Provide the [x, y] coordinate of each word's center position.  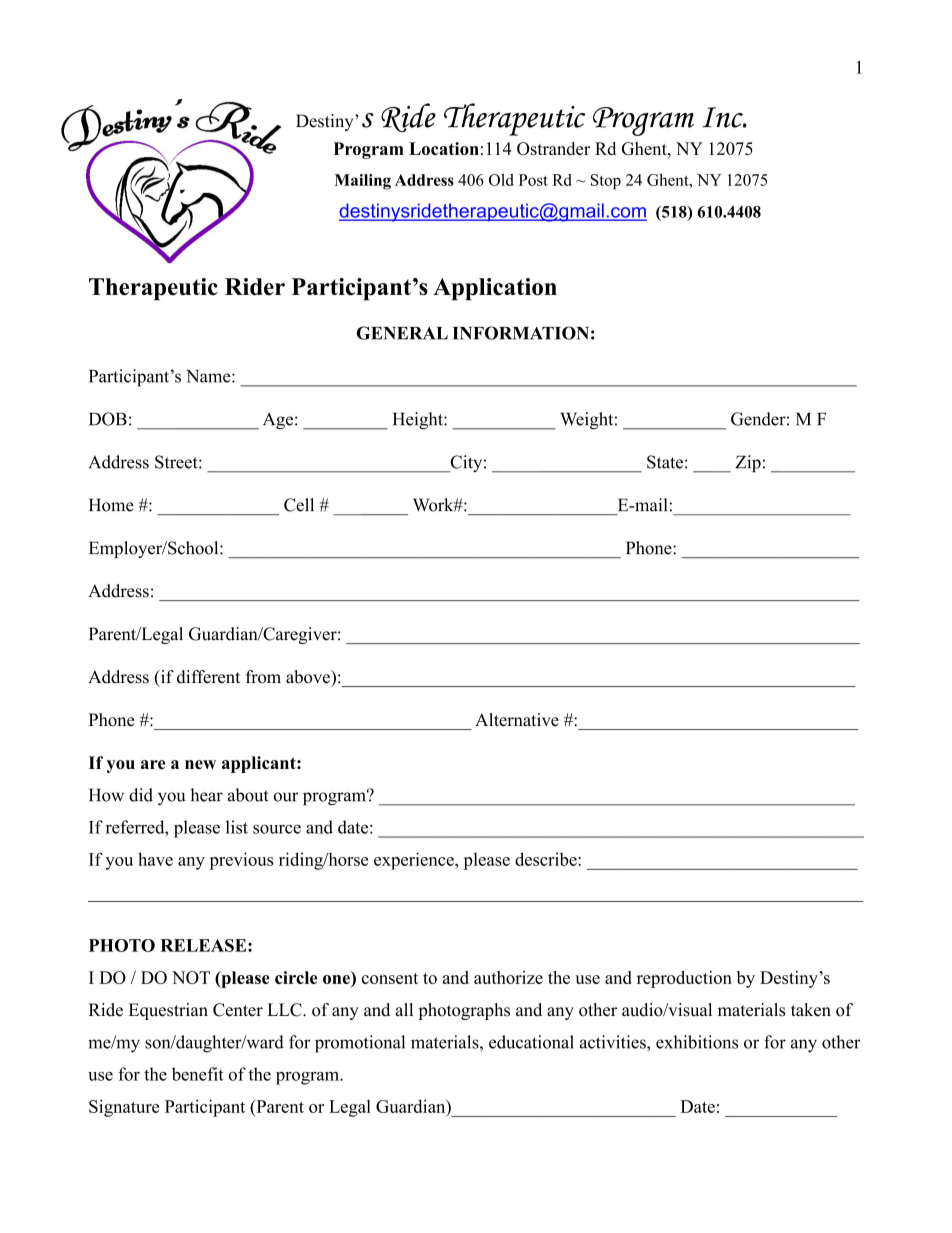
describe [547, 859]
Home [111, 505]
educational [531, 1042]
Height [419, 421]
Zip [748, 463]
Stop [606, 182]
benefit [197, 1074]
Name [209, 376]
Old [501, 180]
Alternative [517, 720]
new [200, 764]
